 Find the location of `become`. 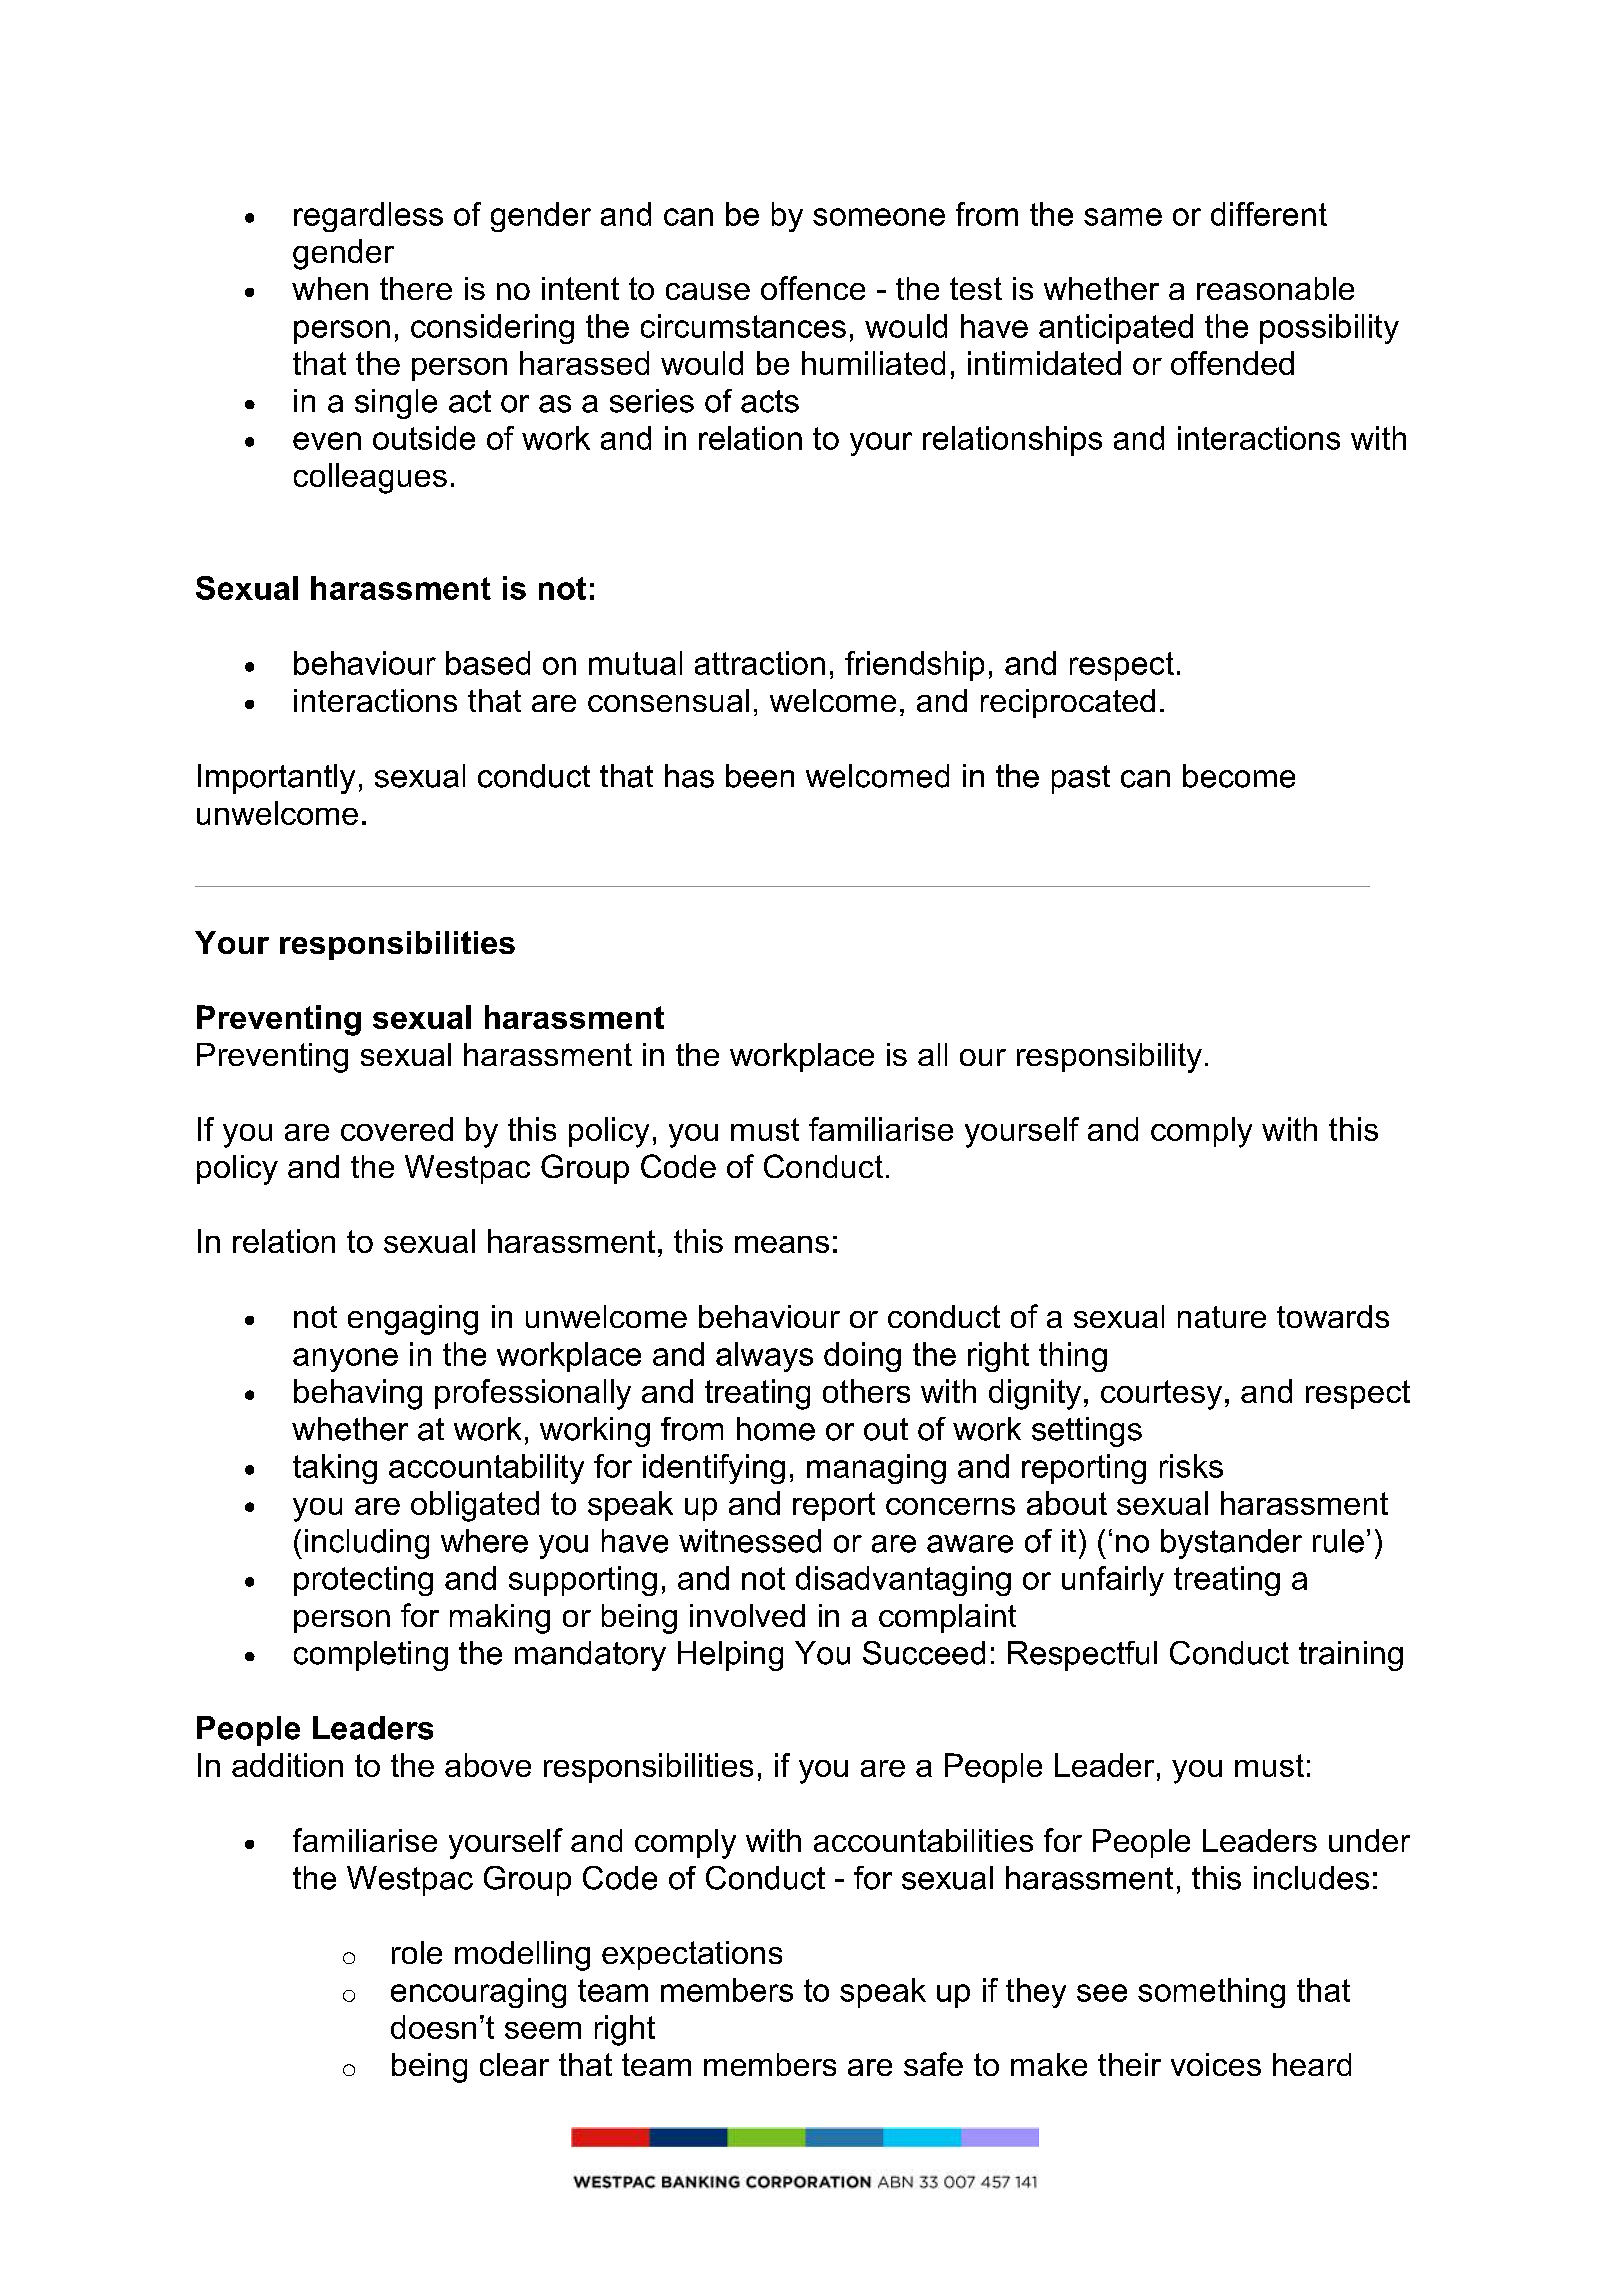

become is located at coordinates (1239, 776).
